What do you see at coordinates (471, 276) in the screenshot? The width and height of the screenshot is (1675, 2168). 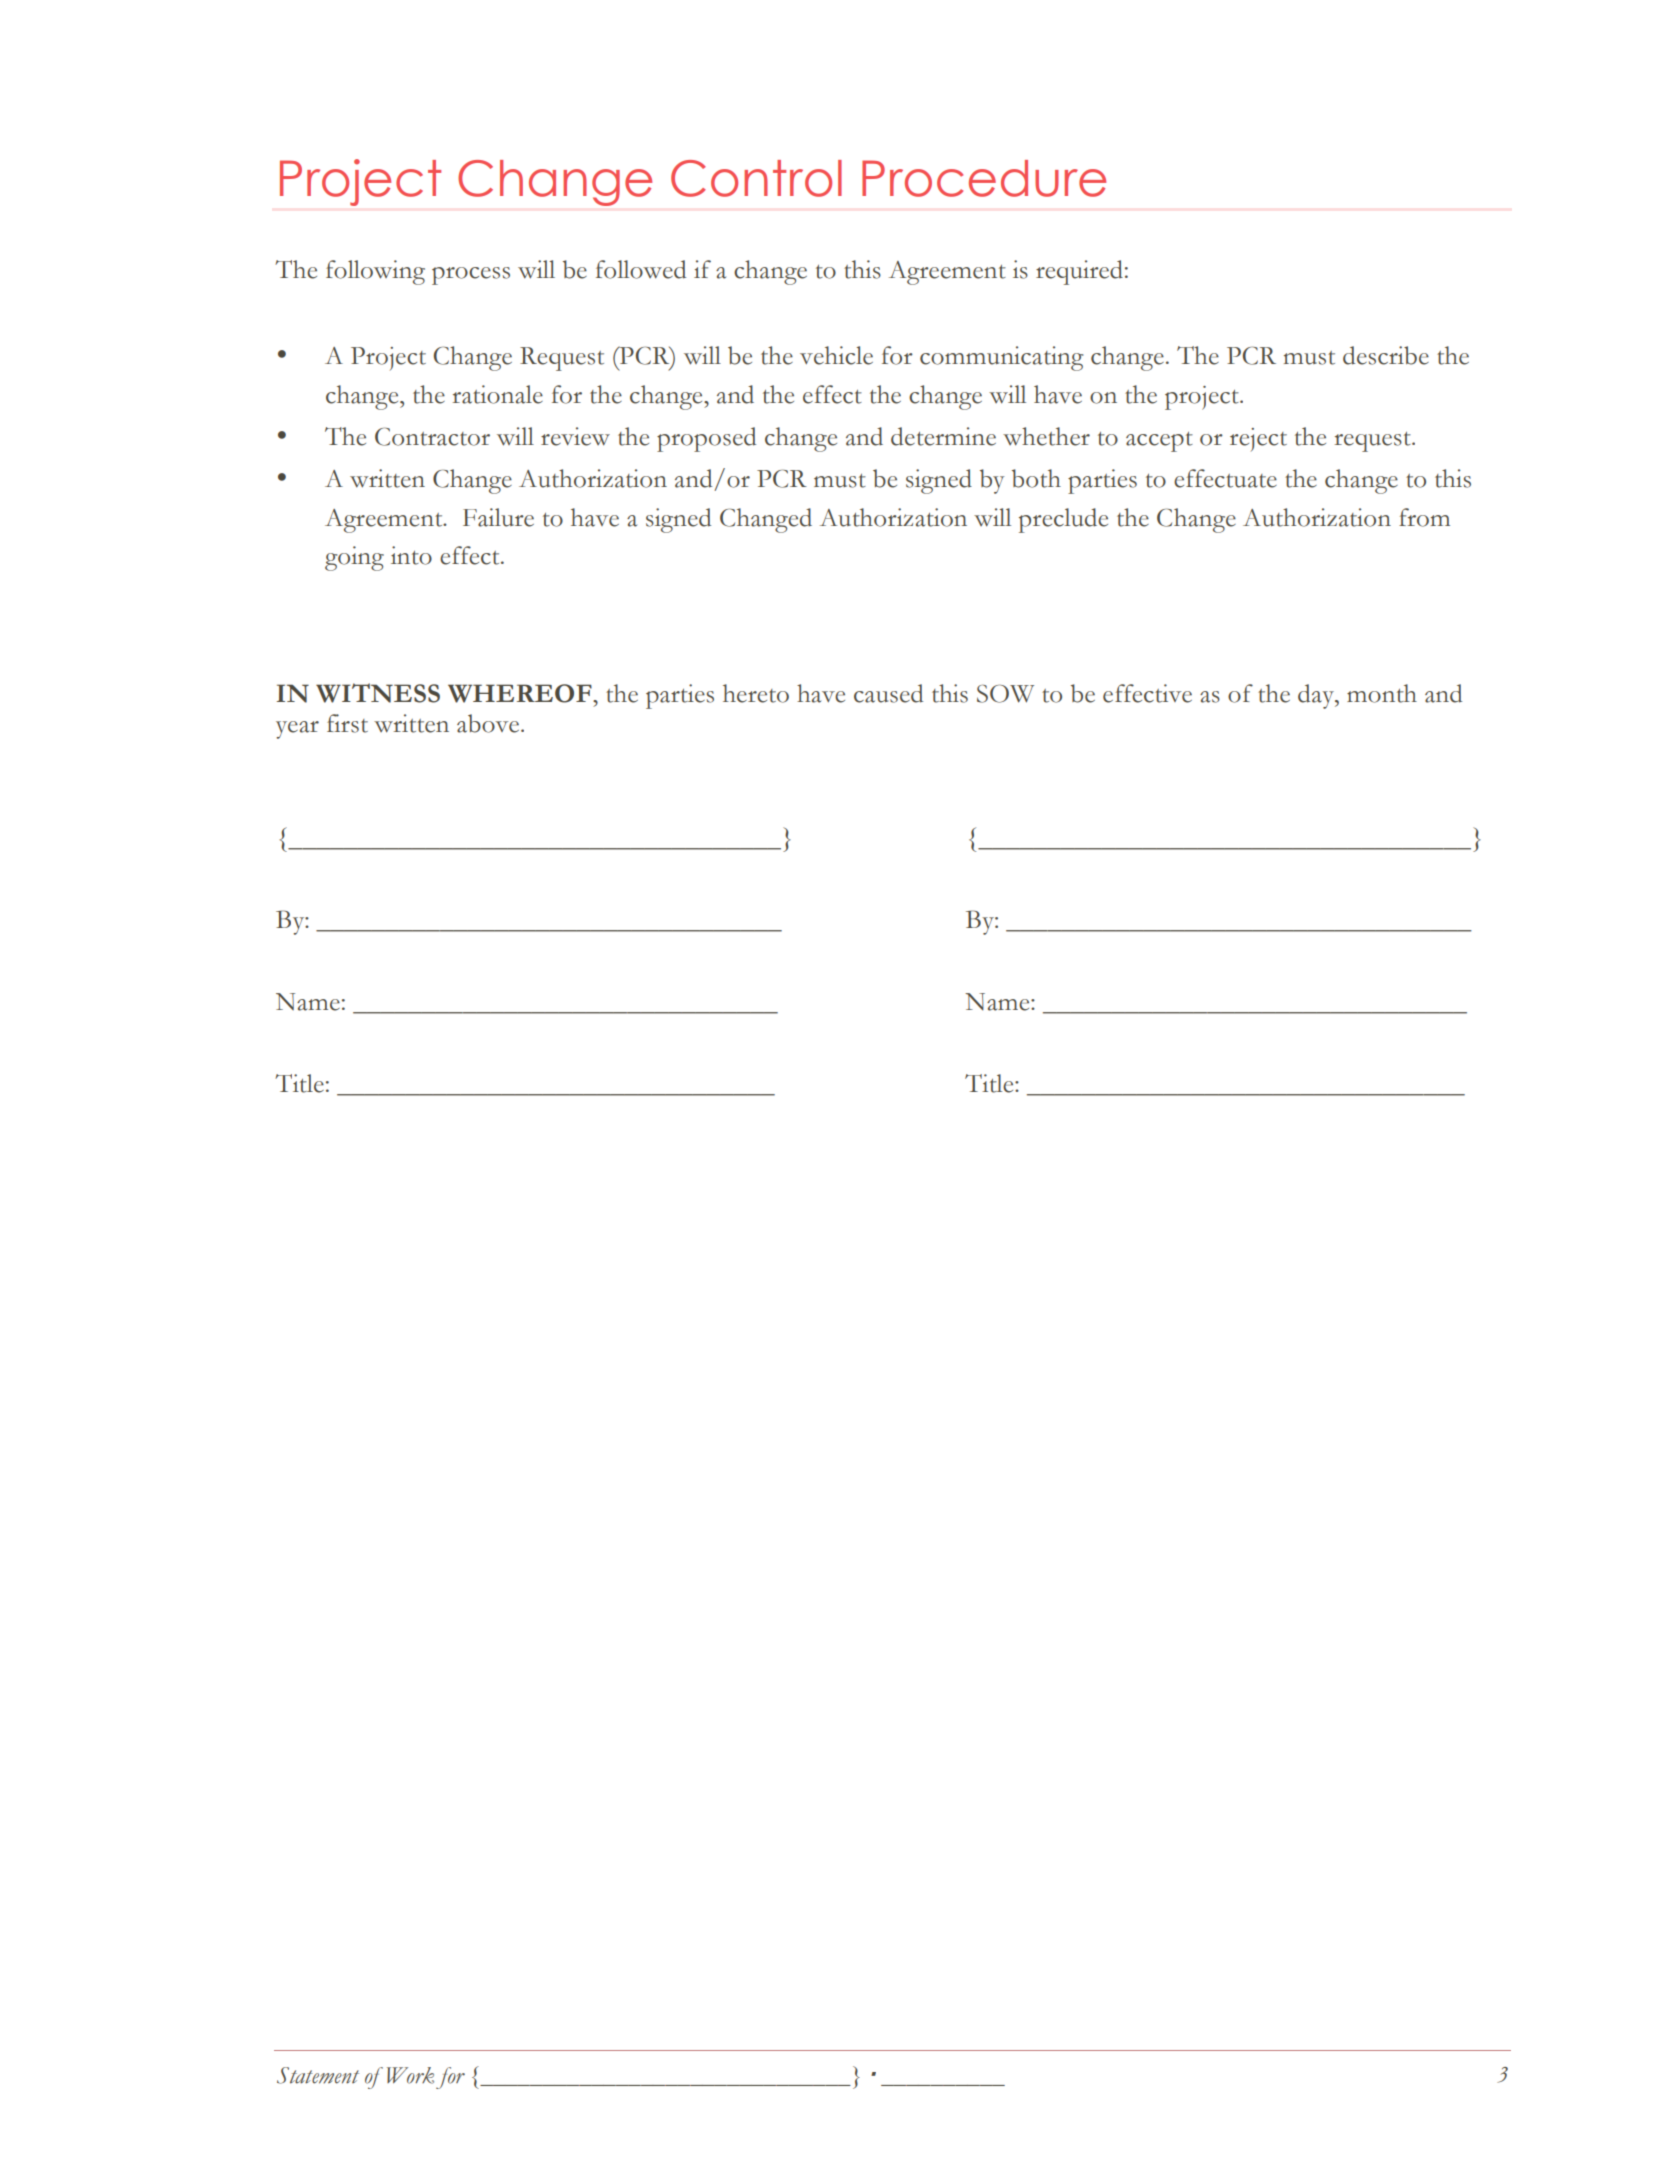 I see `process` at bounding box center [471, 276].
